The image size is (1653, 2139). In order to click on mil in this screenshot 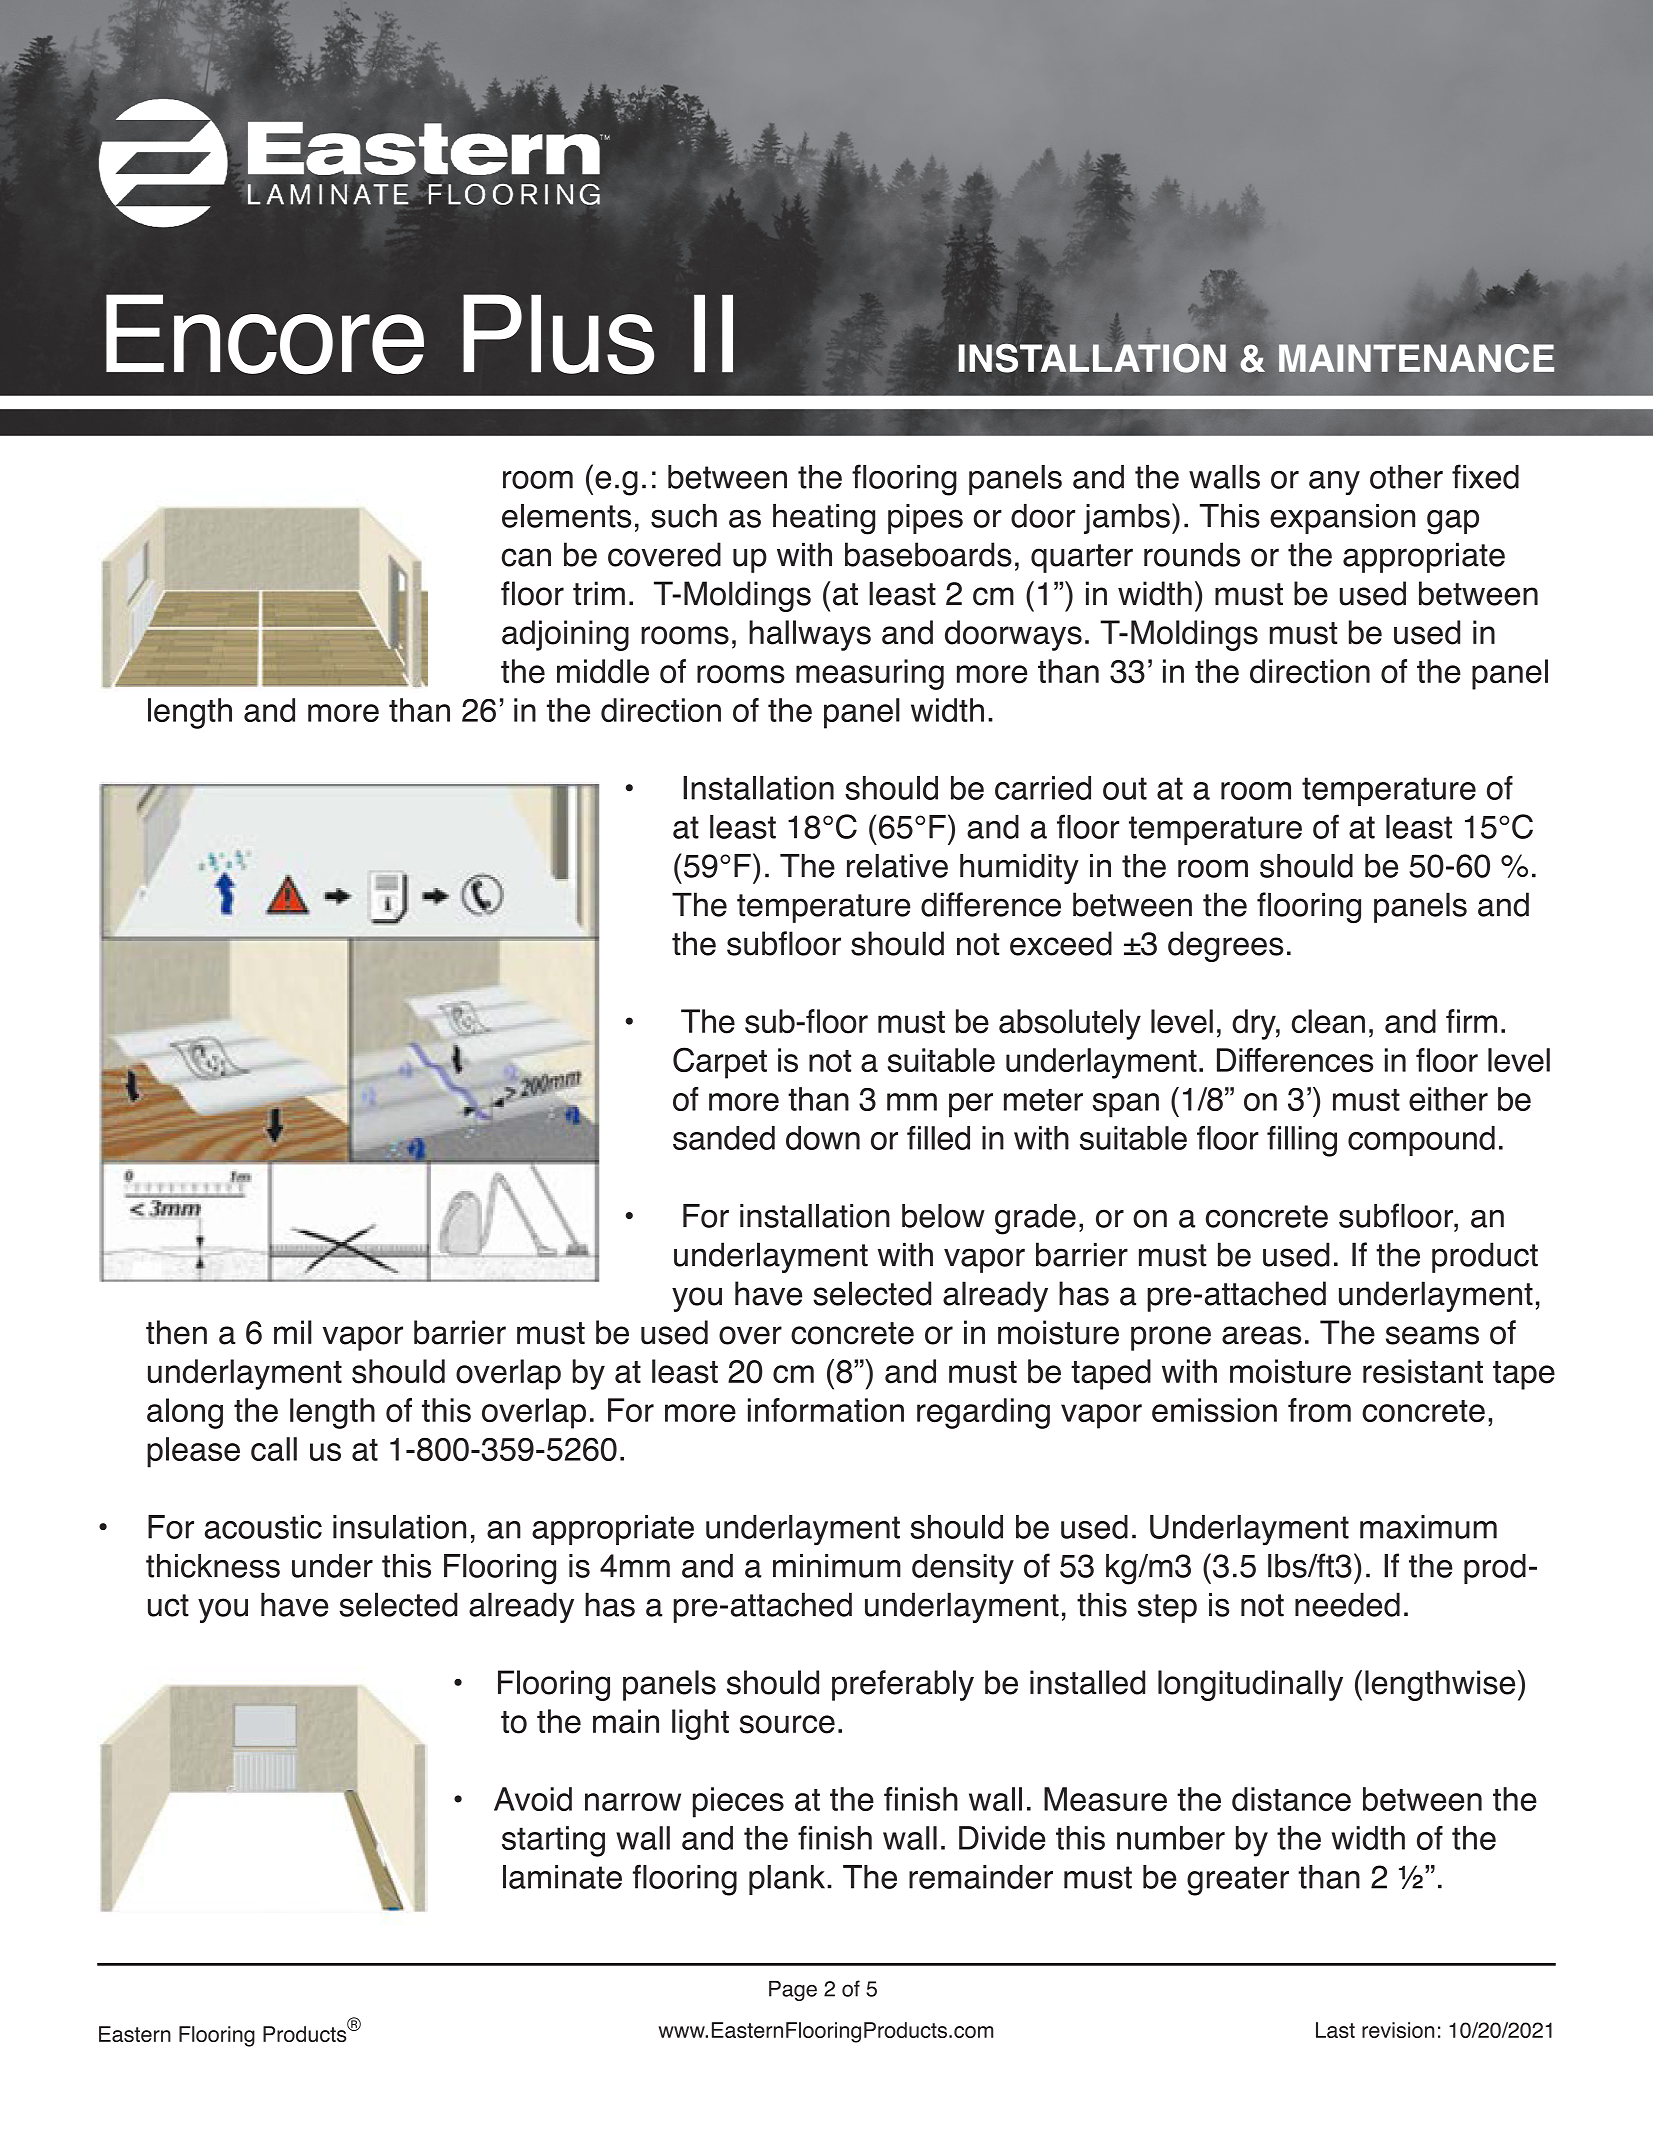, I will do `click(293, 1332)`.
